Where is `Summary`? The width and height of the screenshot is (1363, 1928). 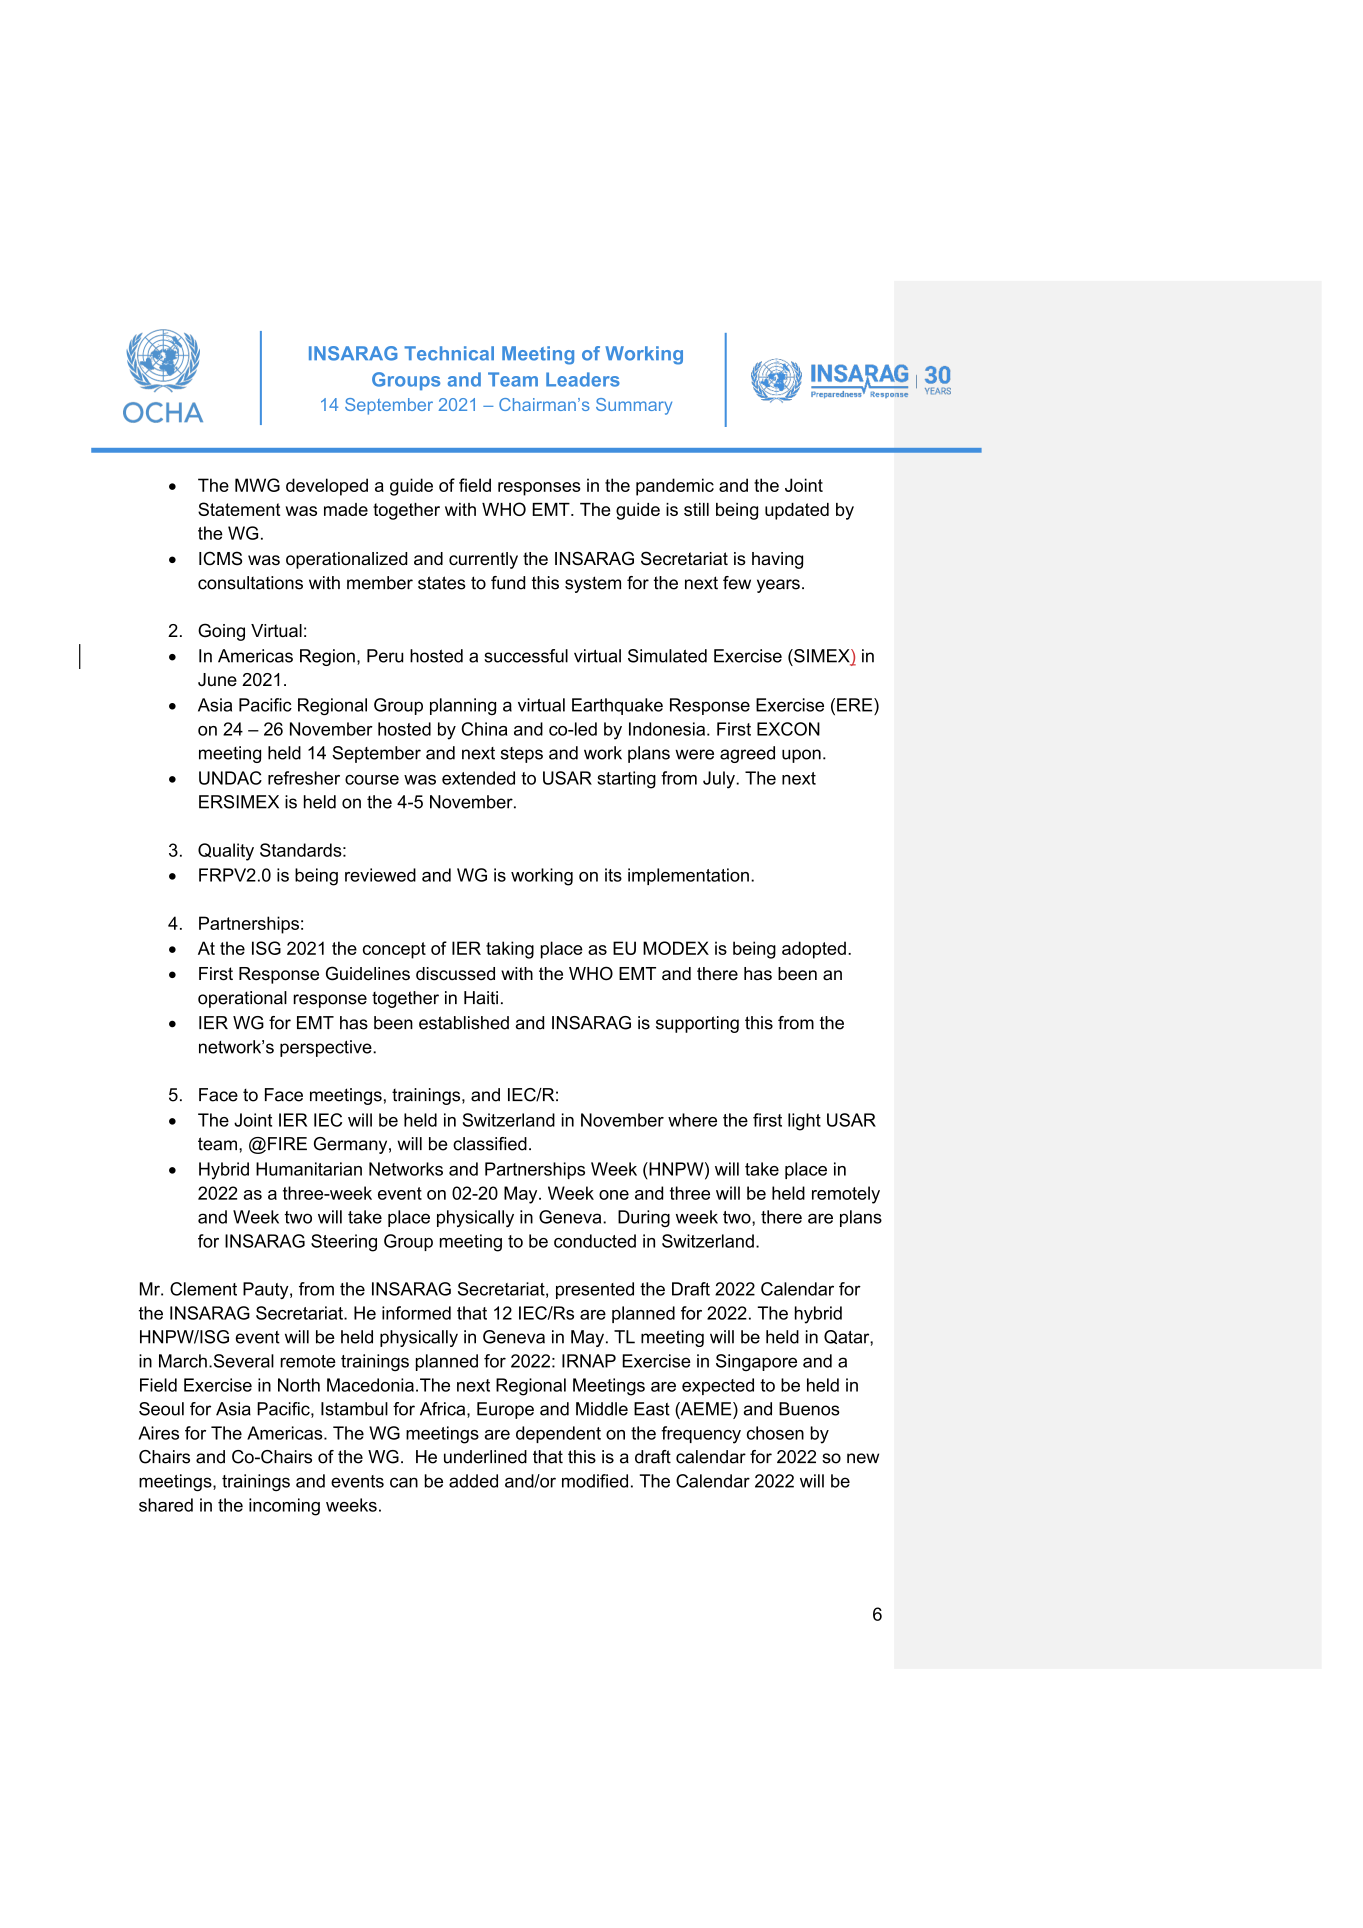 Summary is located at coordinates (634, 406).
